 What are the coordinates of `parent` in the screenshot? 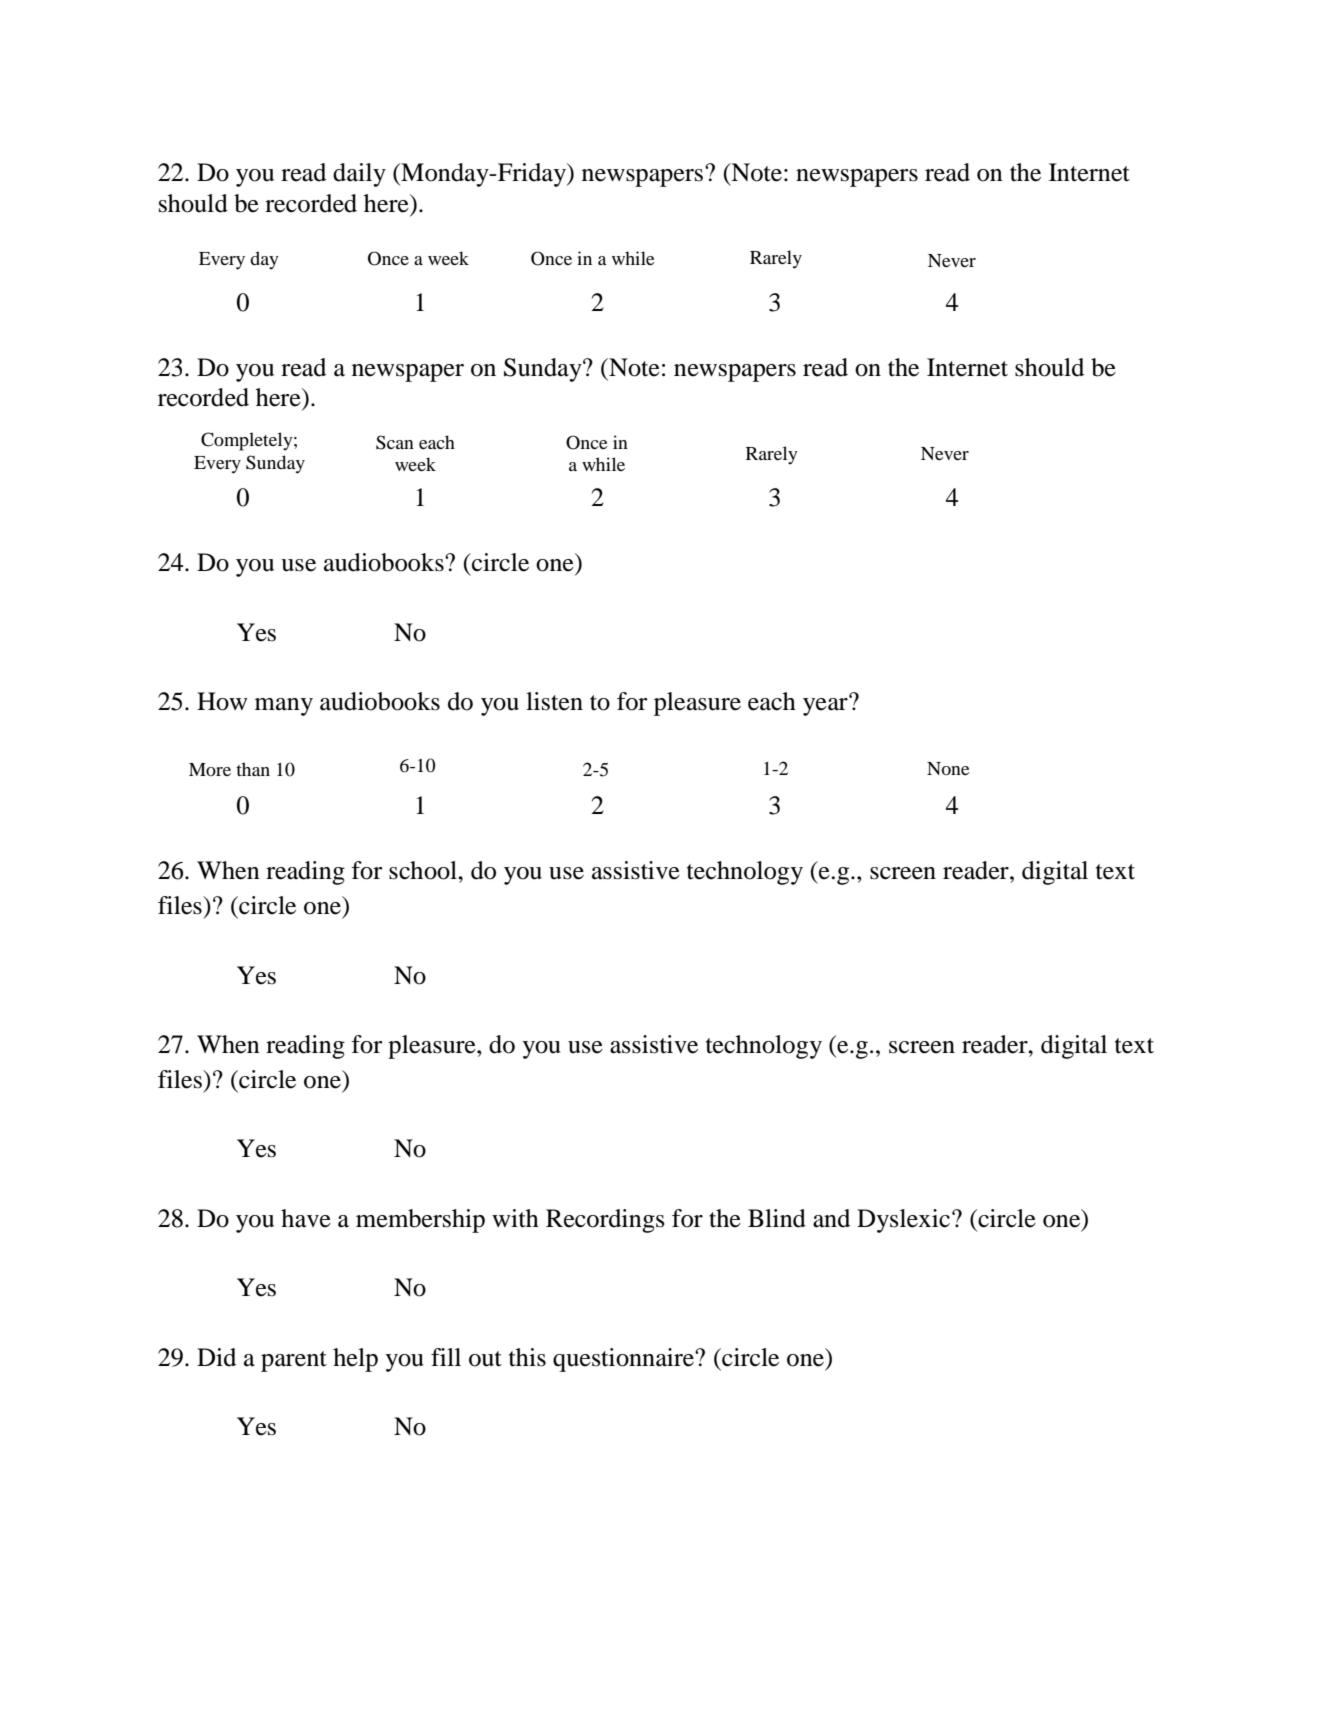 It's located at (294, 1361).
